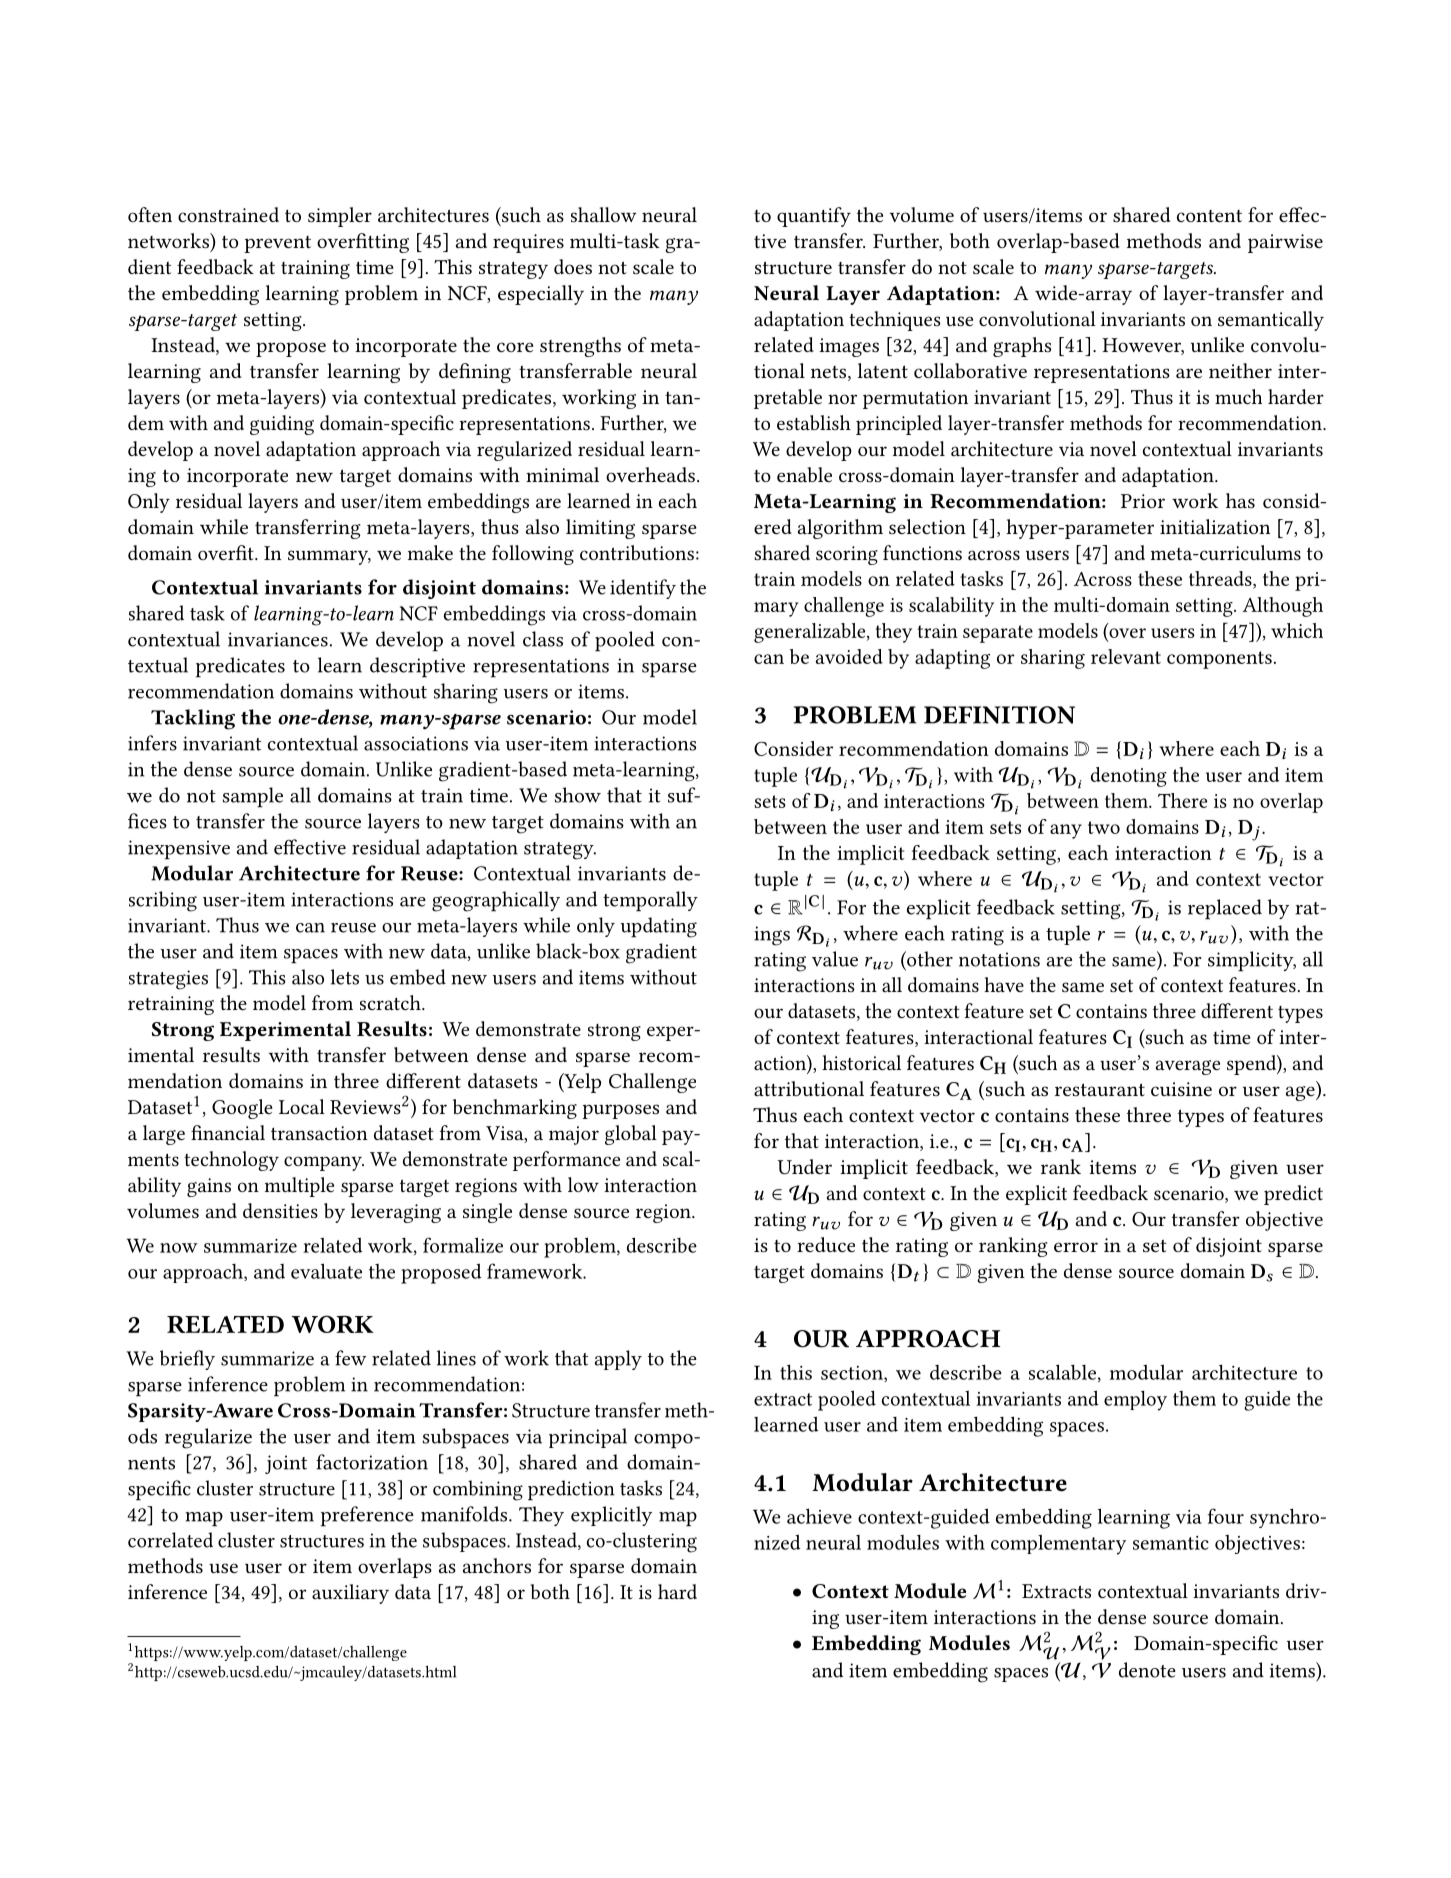 The image size is (1451, 1878). What do you see at coordinates (620, 1111) in the page?
I see `purposes` at bounding box center [620, 1111].
